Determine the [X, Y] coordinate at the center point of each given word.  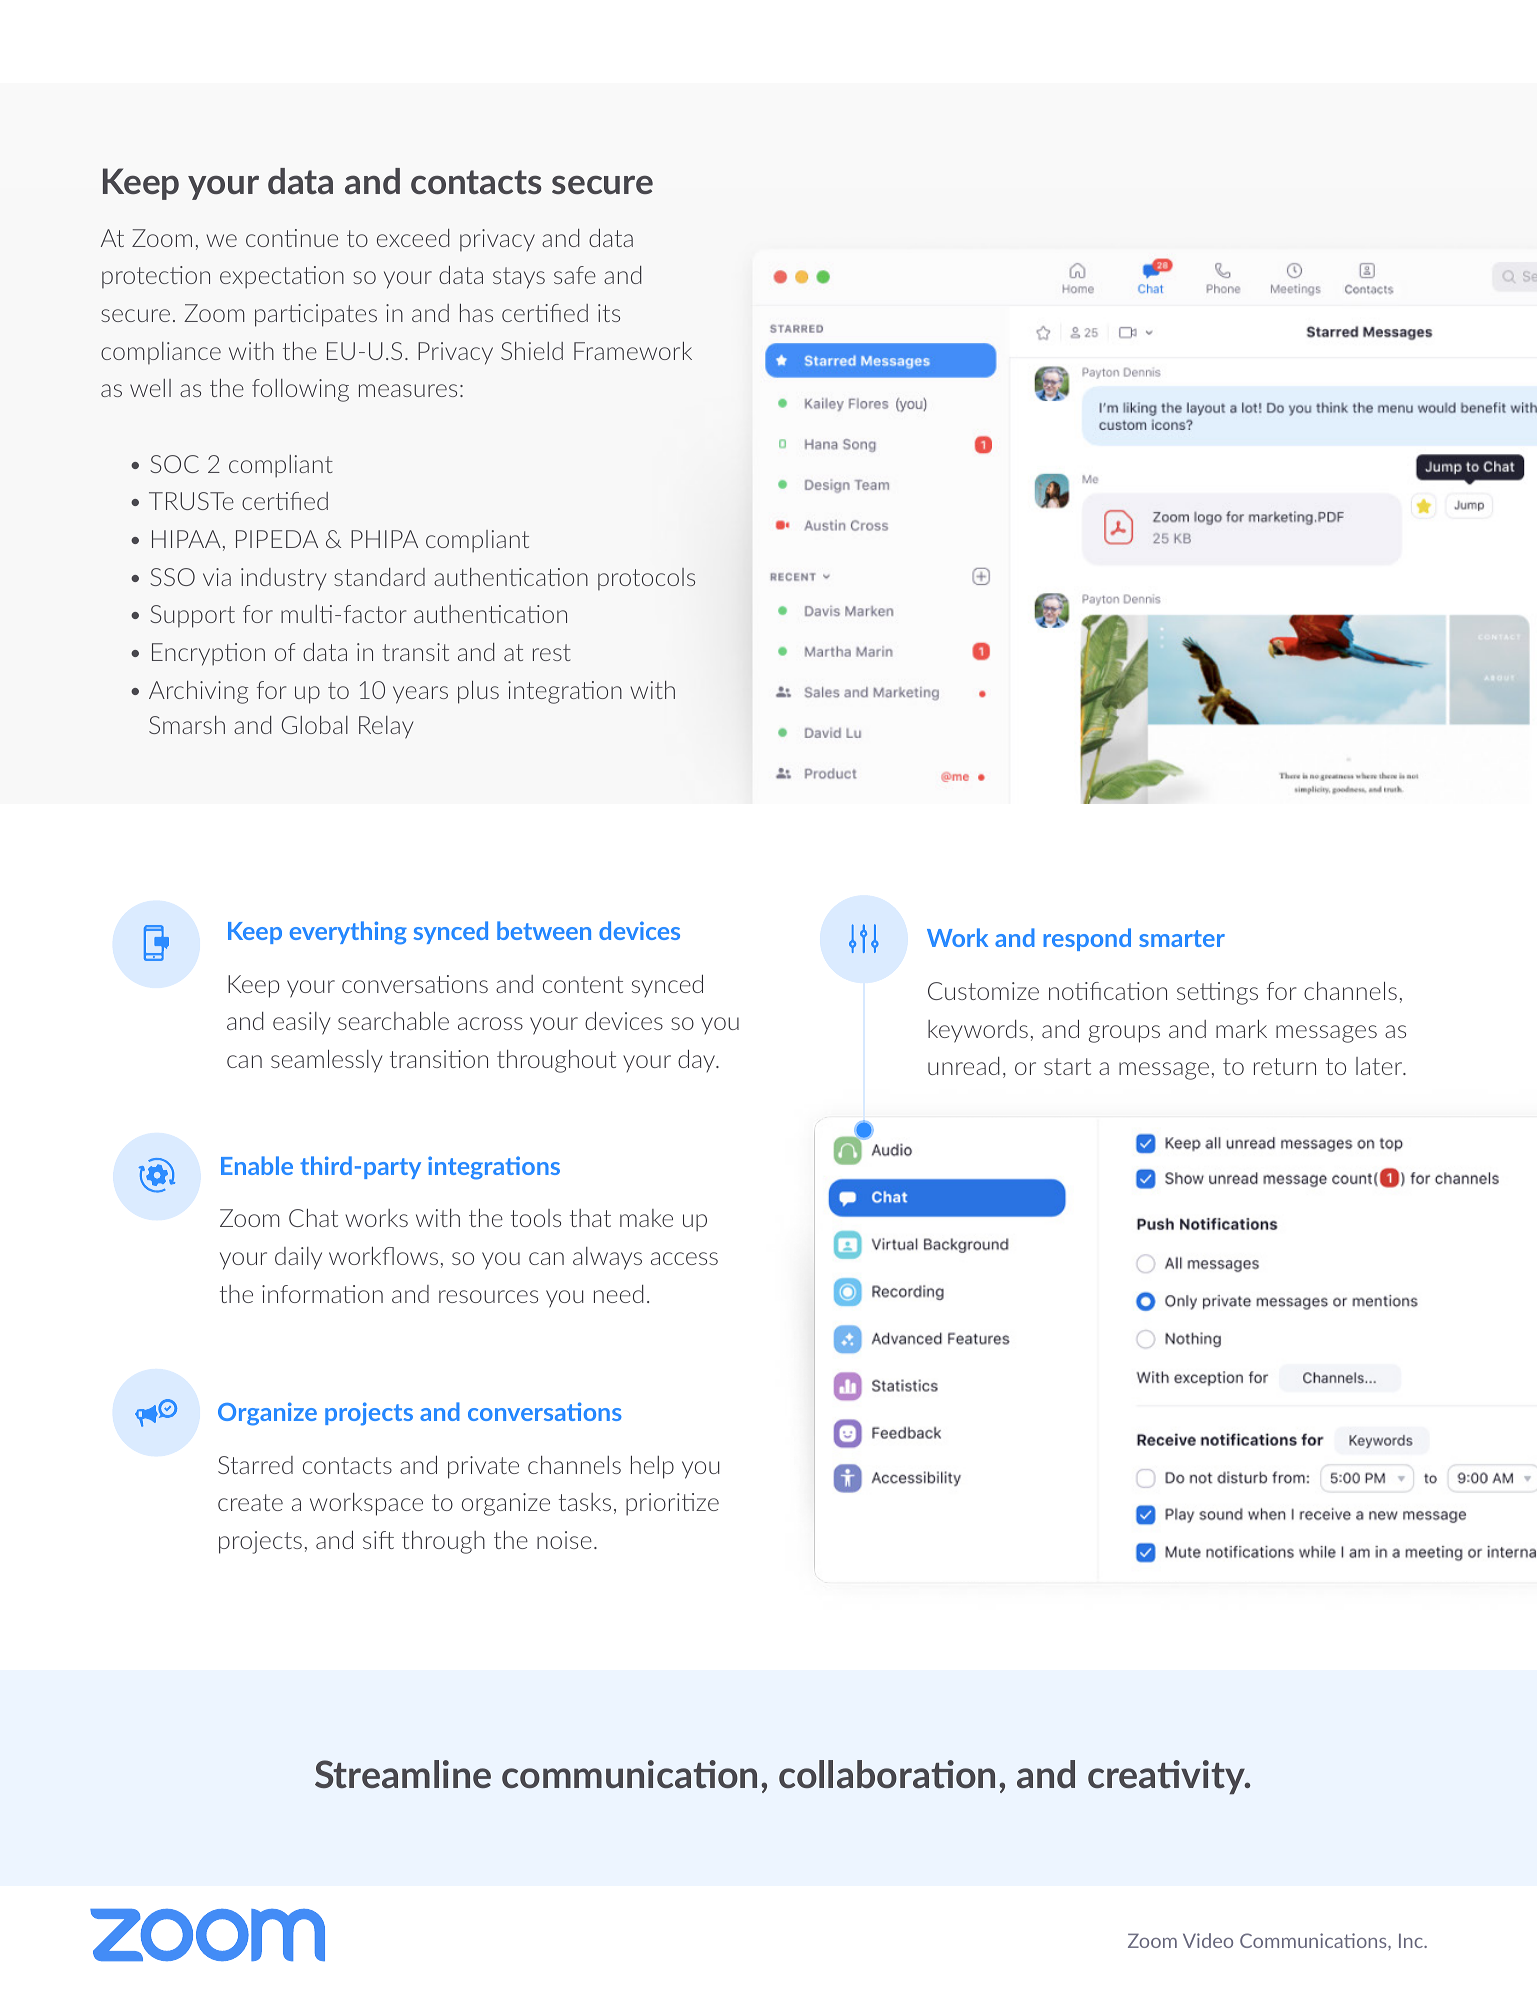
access [684, 1258]
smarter [1182, 938]
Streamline [403, 1774]
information [322, 1294]
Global [315, 725]
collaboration [887, 1774]
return [1285, 1066]
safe [575, 275]
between [544, 930]
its [609, 313]
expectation [282, 277]
